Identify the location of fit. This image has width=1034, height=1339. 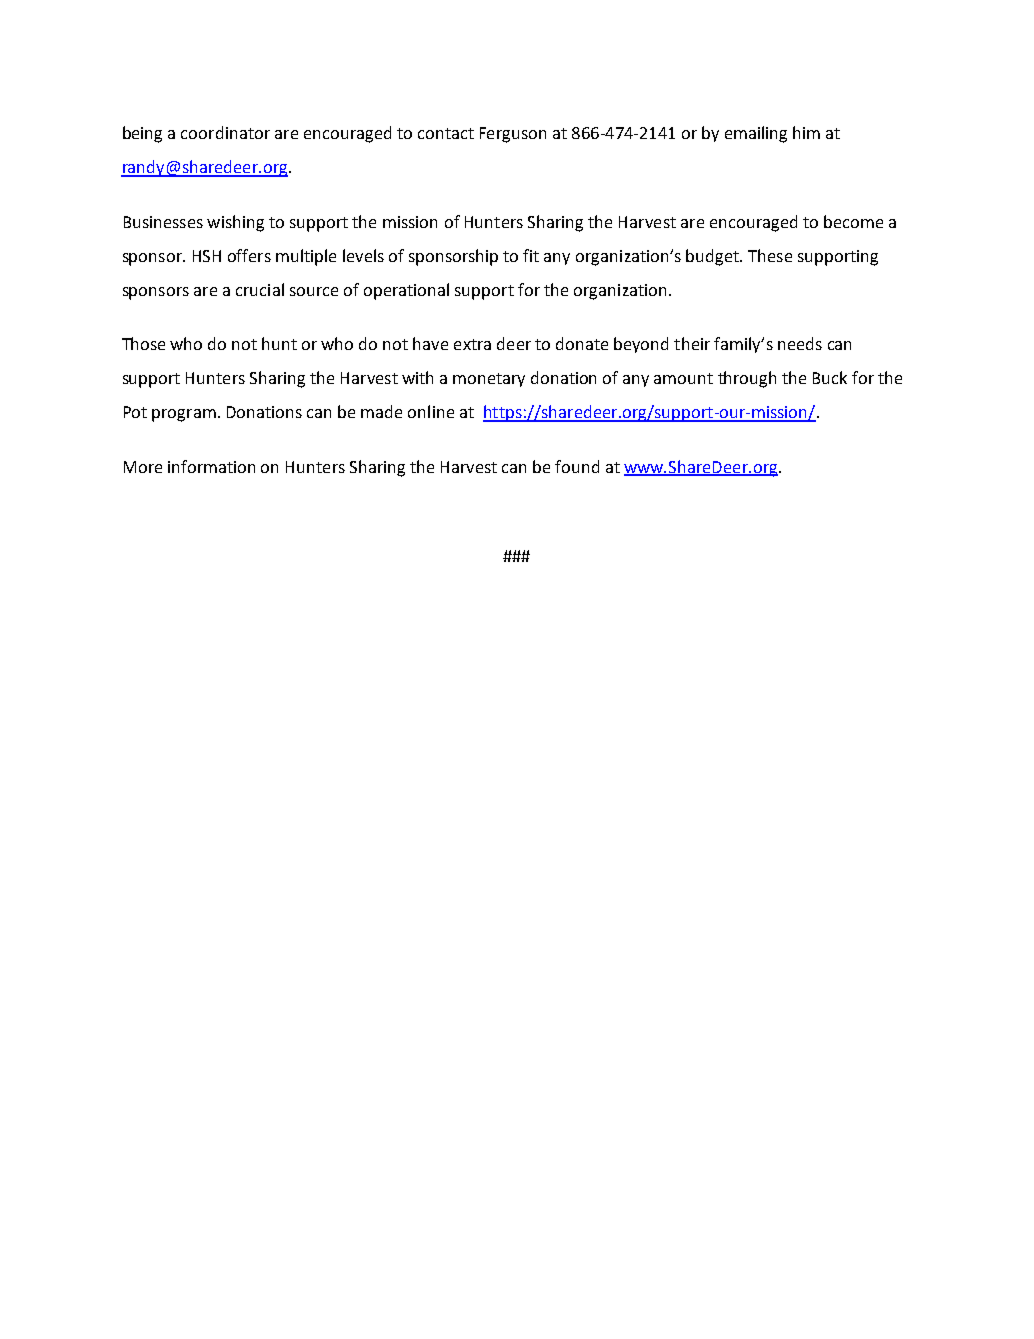
(531, 255).
